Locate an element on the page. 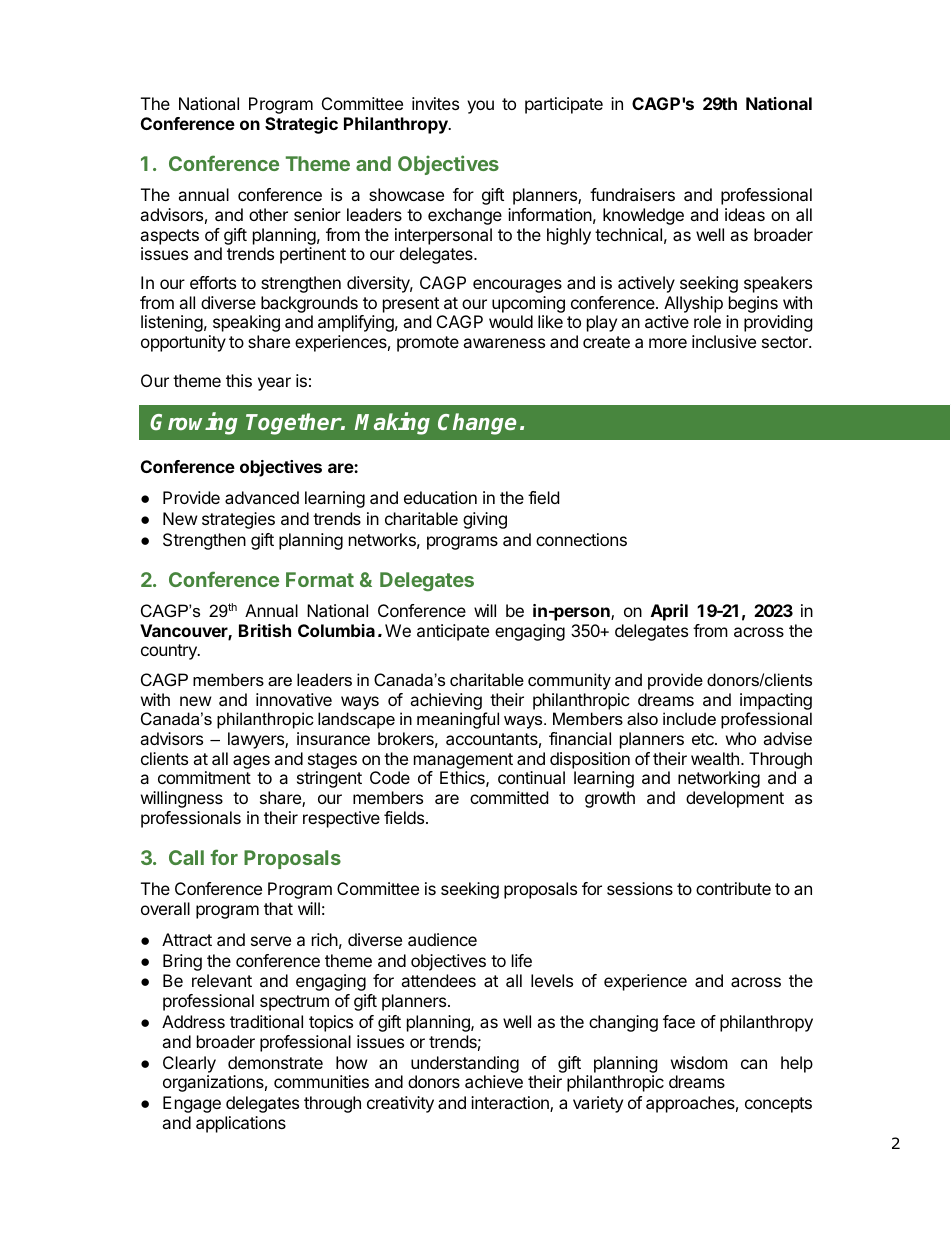 This page has height=1233, width=952. applications is located at coordinates (241, 1124).
